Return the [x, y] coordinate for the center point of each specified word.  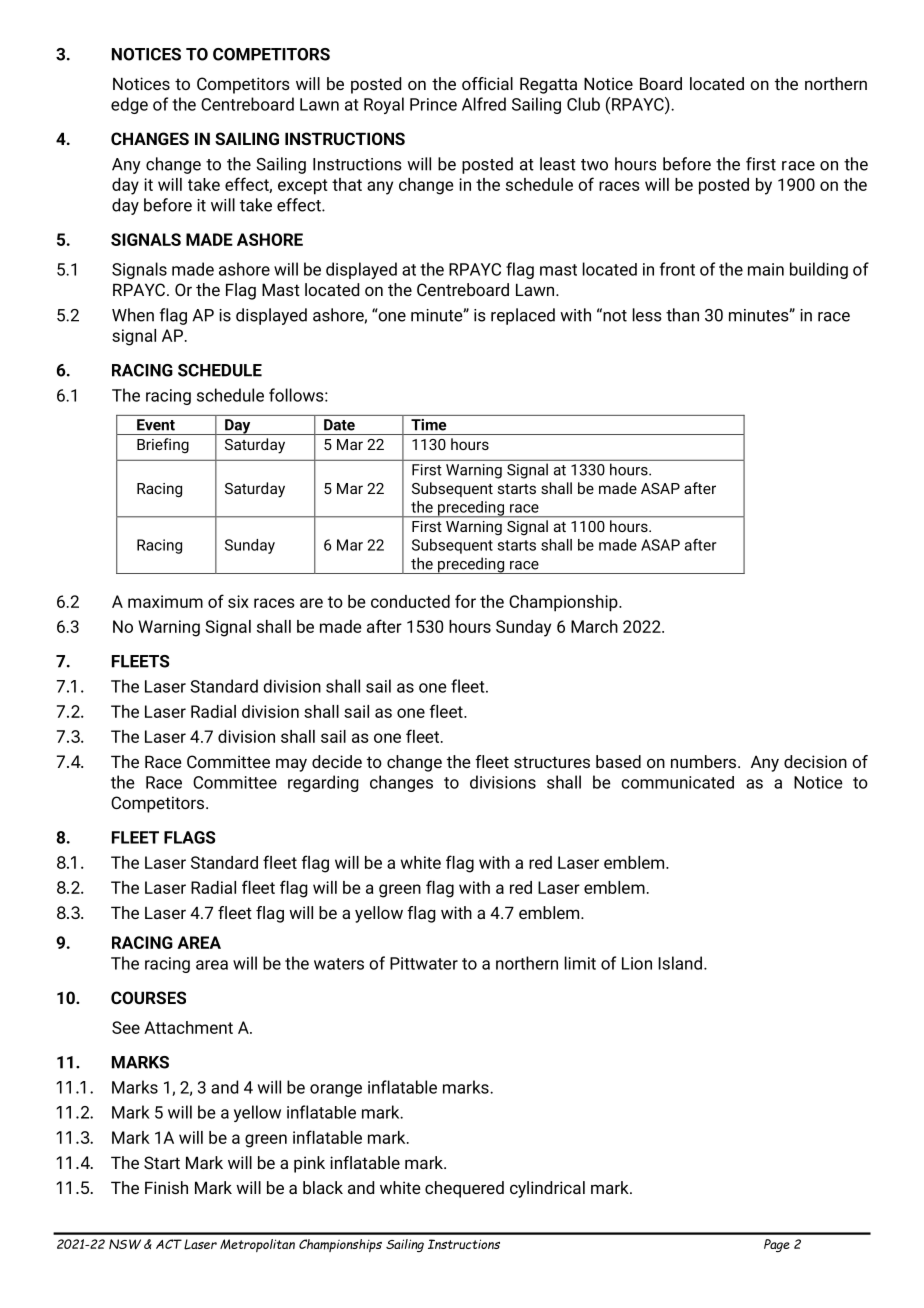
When [133, 315]
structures [552, 762]
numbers [705, 761]
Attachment [188, 1027]
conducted [410, 601]
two [594, 165]
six [238, 601]
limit [580, 963]
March [594, 626]
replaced [523, 316]
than [682, 315]
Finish [166, 1187]
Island [680, 963]
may [291, 765]
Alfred [484, 104]
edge [129, 105]
